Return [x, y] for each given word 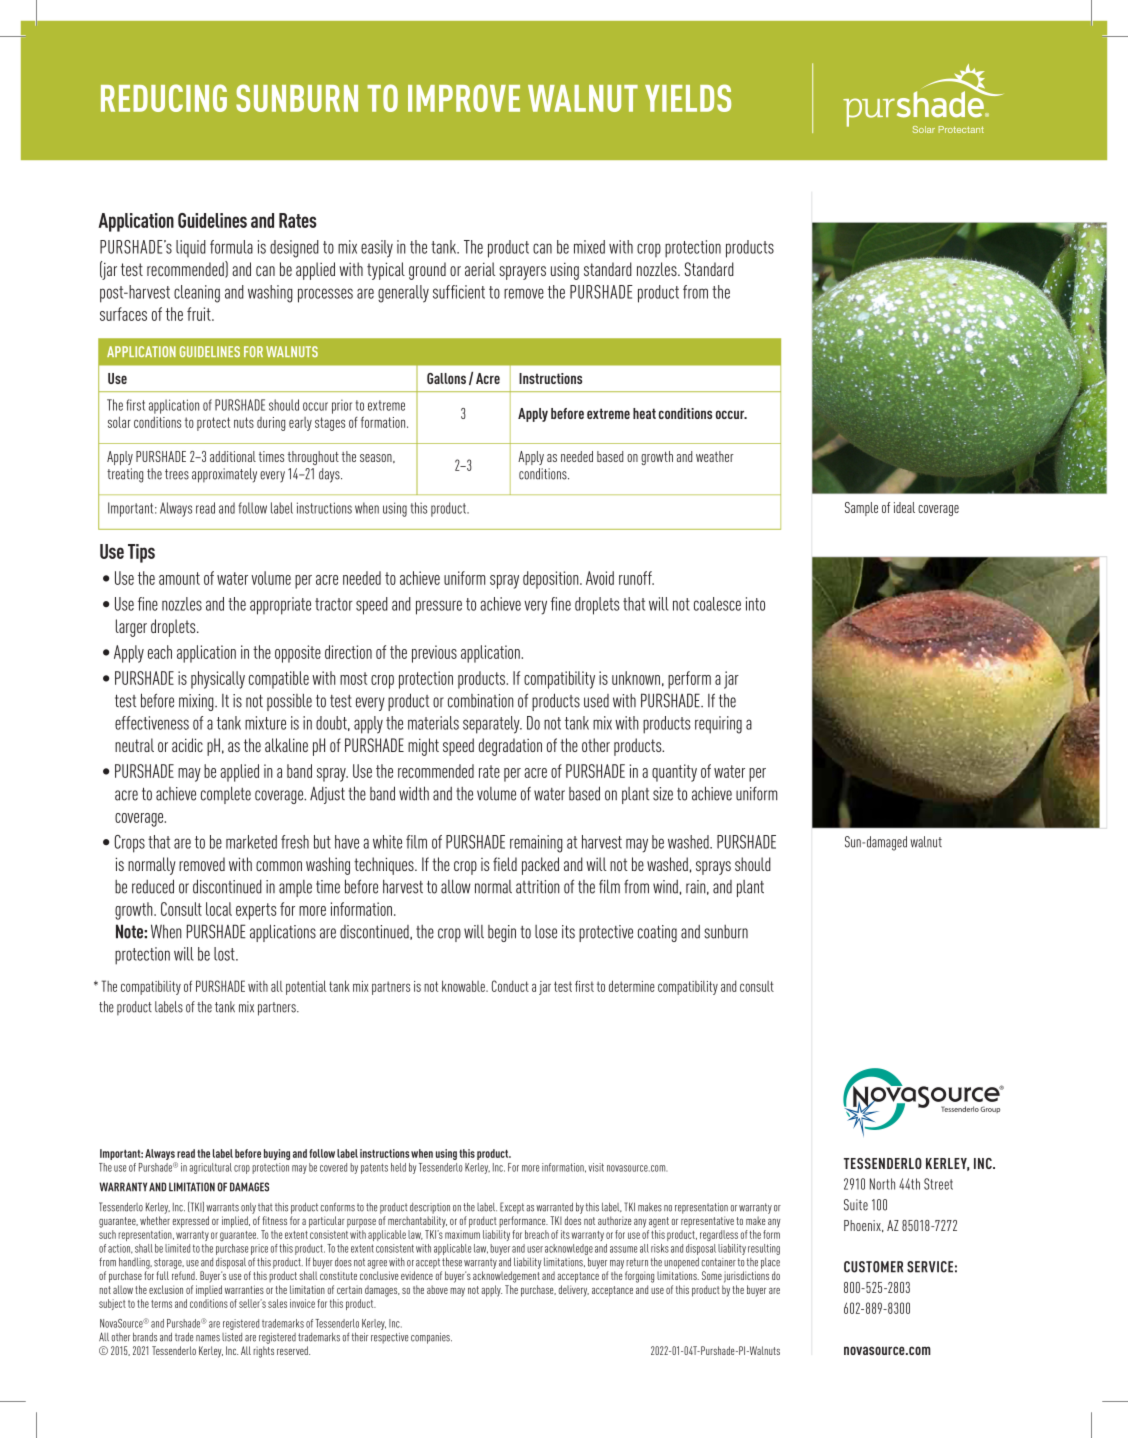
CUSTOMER [873, 1267]
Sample [861, 509]
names [208, 1338]
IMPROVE [464, 98]
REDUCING [164, 98]
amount [179, 578]
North [882, 1184]
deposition [552, 580]
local [219, 909]
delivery [574, 1291]
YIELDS [688, 98]
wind [665, 887]
